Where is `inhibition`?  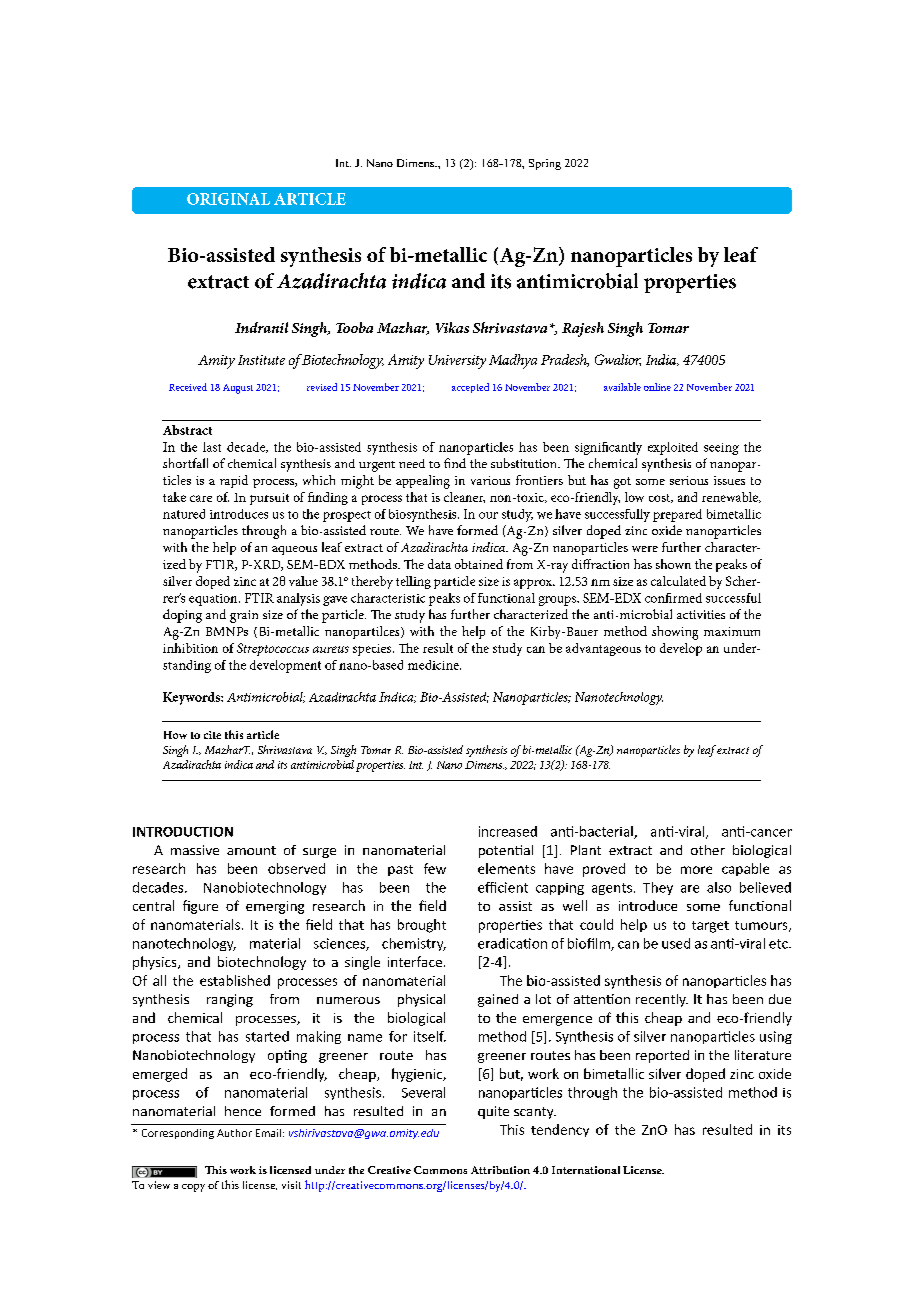 inhibition is located at coordinates (190, 648).
